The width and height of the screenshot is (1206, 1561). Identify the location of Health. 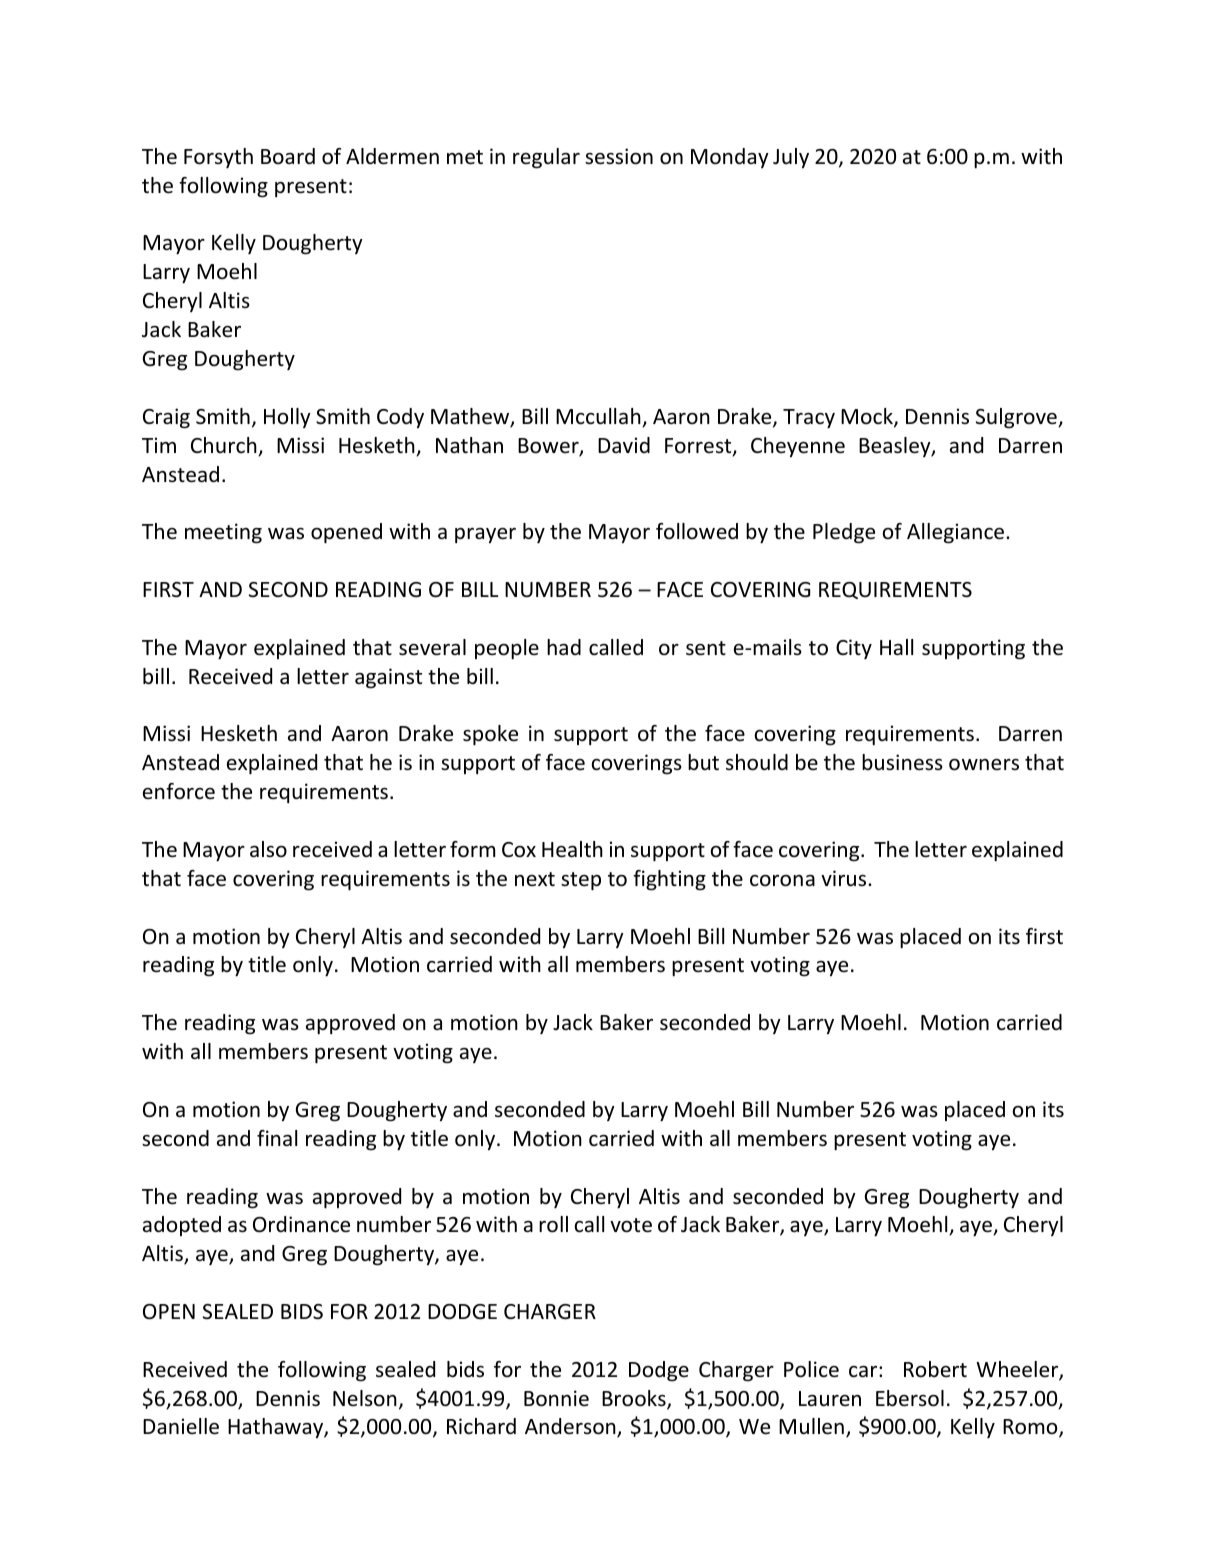
(572, 849).
